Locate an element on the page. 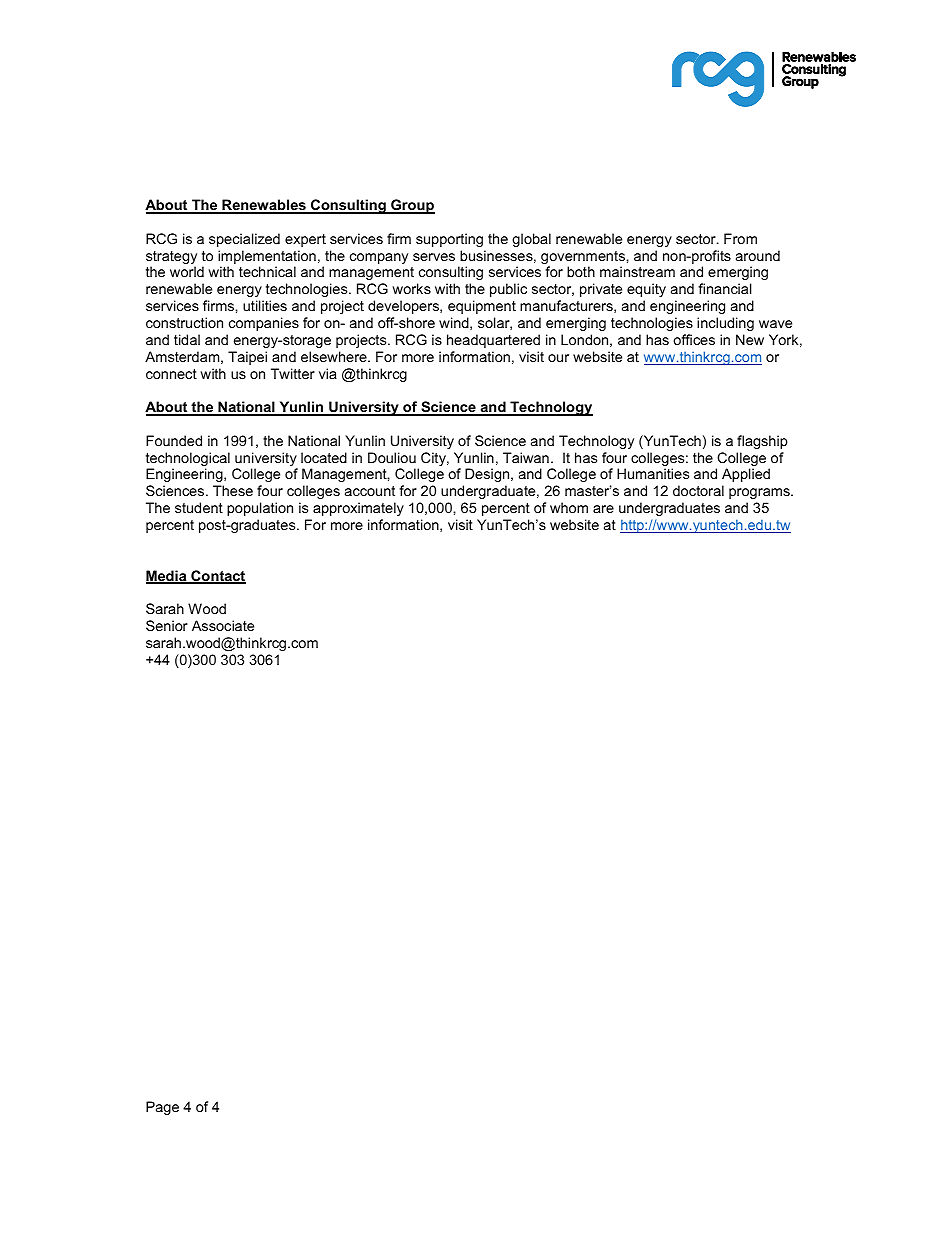 The height and width of the image is (1233, 952). supporting is located at coordinates (449, 240).
